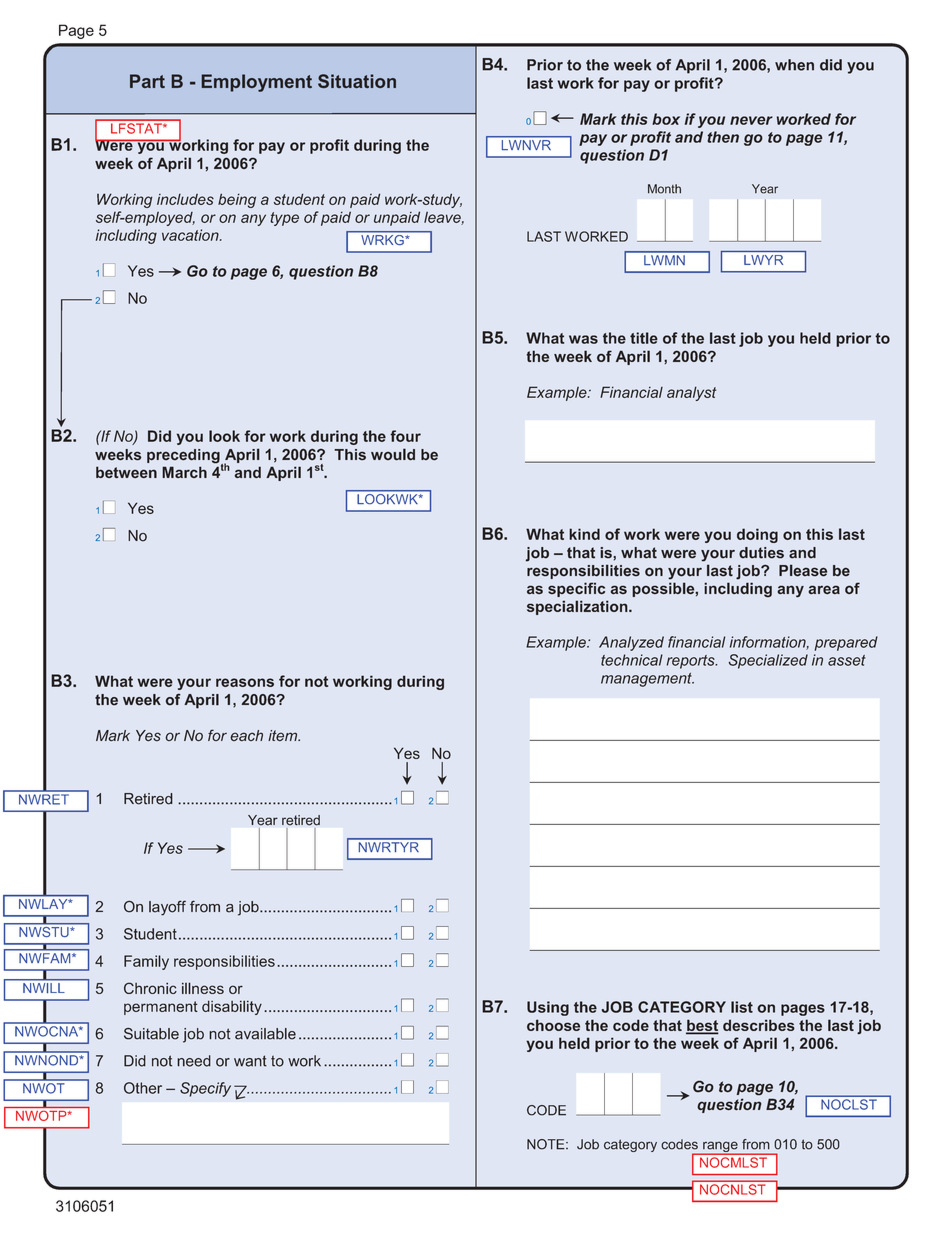 Image resolution: width=952 pixels, height=1233 pixels. What do you see at coordinates (257, 83) in the screenshot?
I see `Employment` at bounding box center [257, 83].
